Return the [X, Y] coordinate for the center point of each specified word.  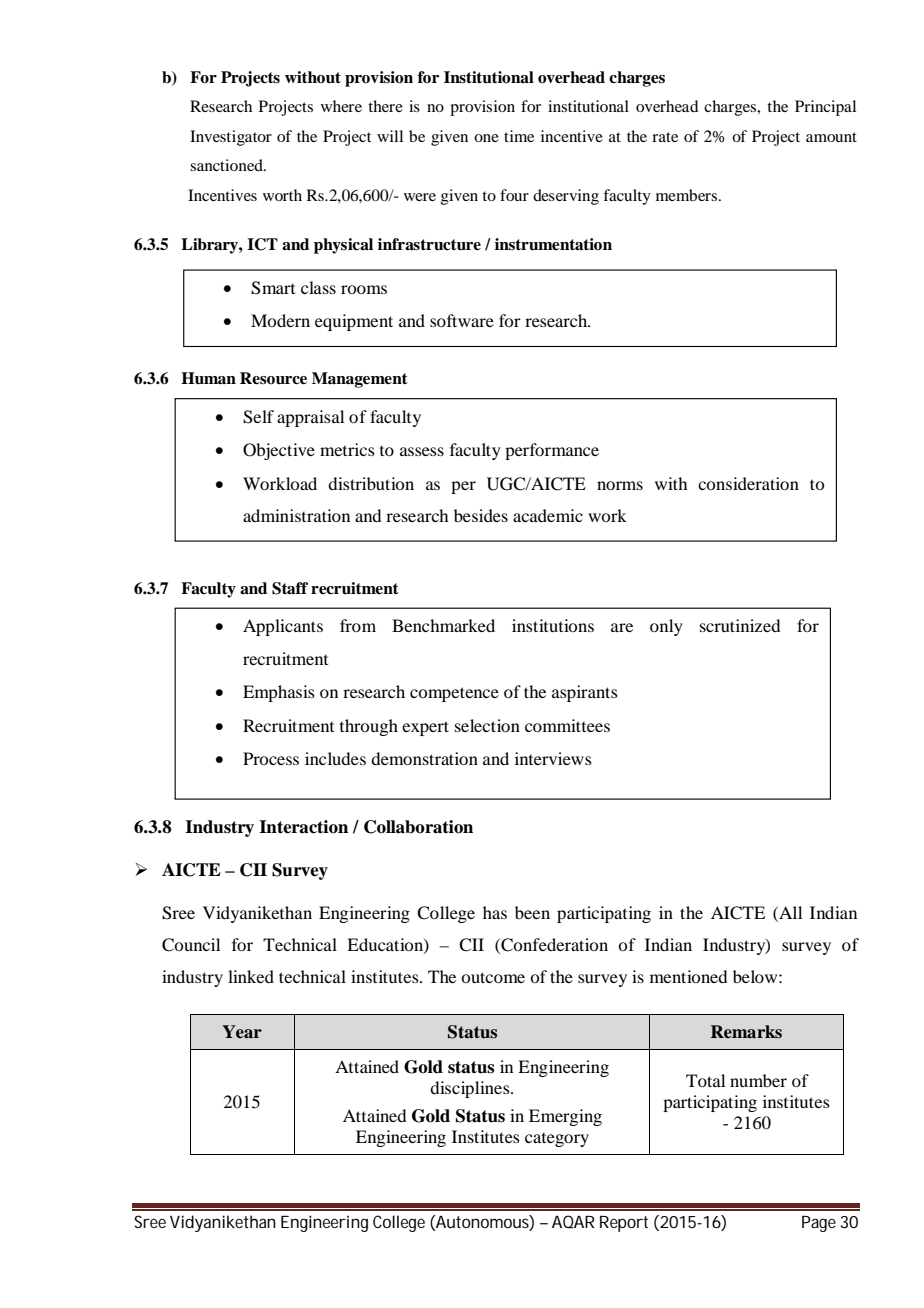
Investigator [231, 138]
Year [242, 1031]
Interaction [303, 827]
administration [296, 515]
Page [819, 1224]
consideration [748, 483]
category [557, 1140]
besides [481, 515]
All [789, 914]
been [532, 912]
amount [831, 137]
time [519, 136]
